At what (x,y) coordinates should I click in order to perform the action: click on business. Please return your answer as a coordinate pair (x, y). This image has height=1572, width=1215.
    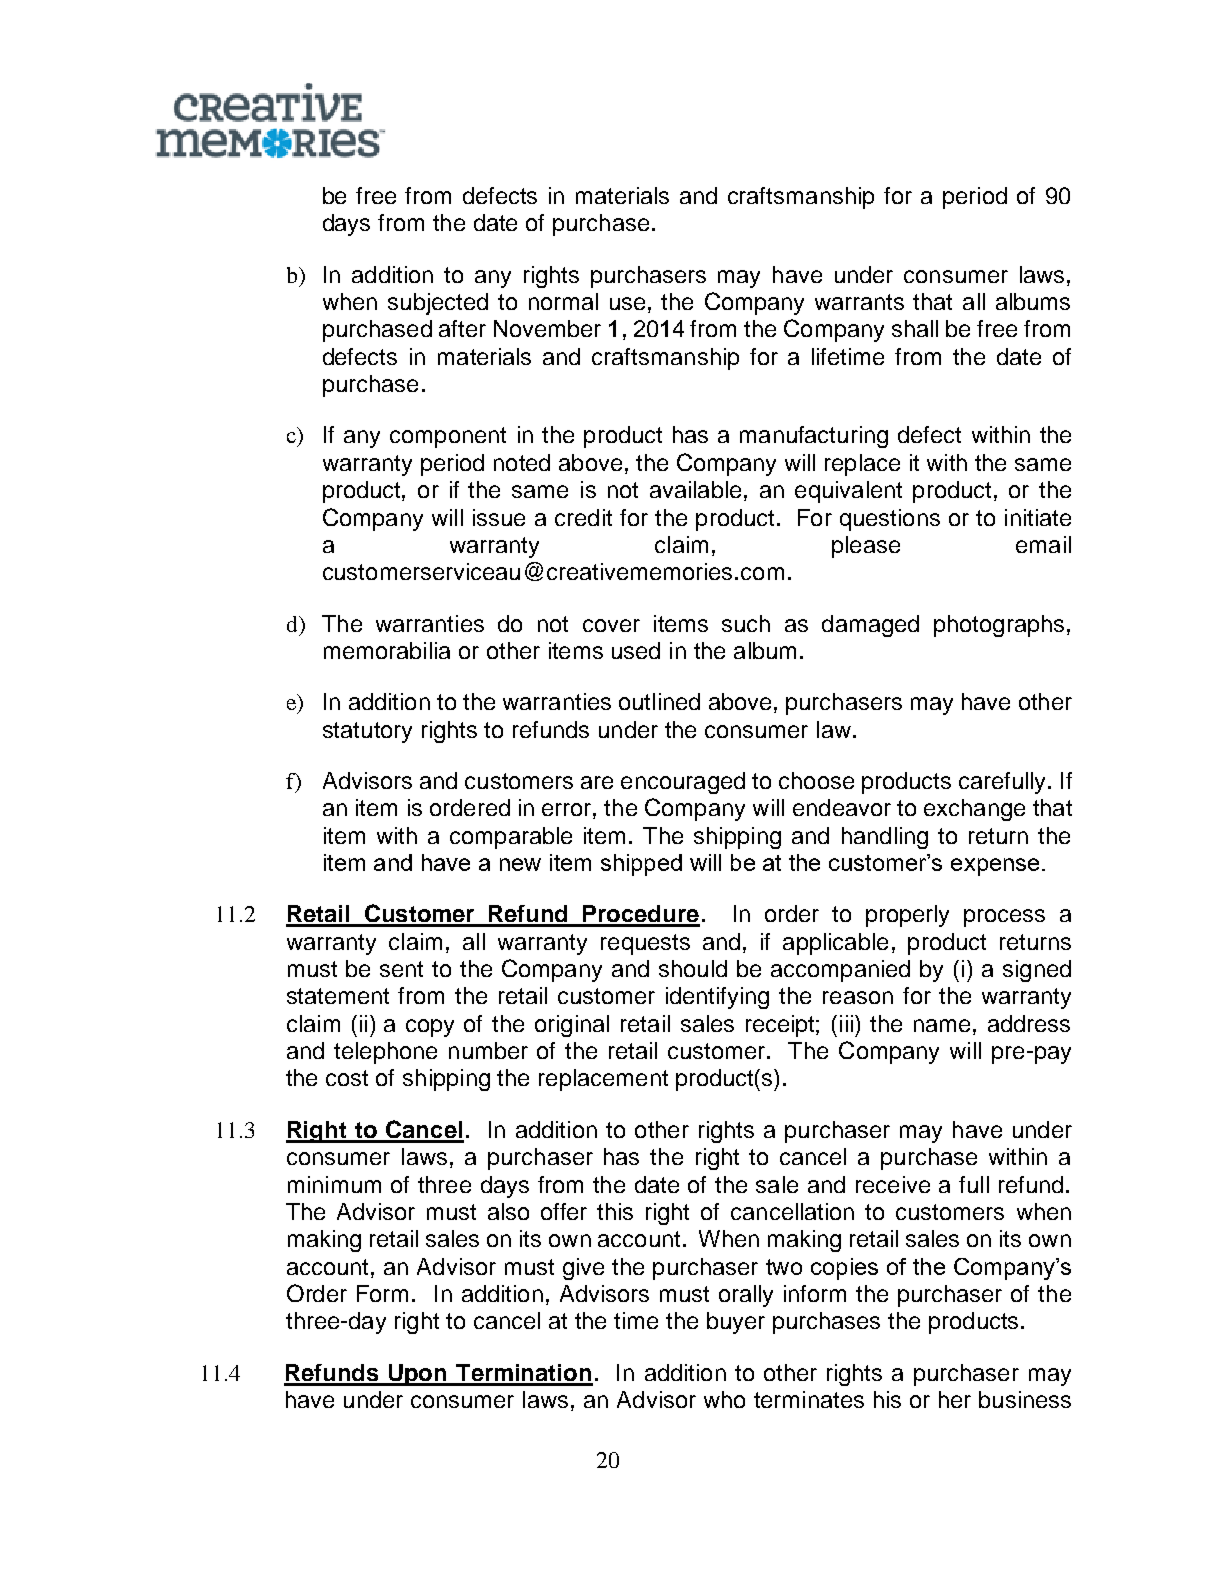
    Looking at the image, I should click on (1025, 1399).
